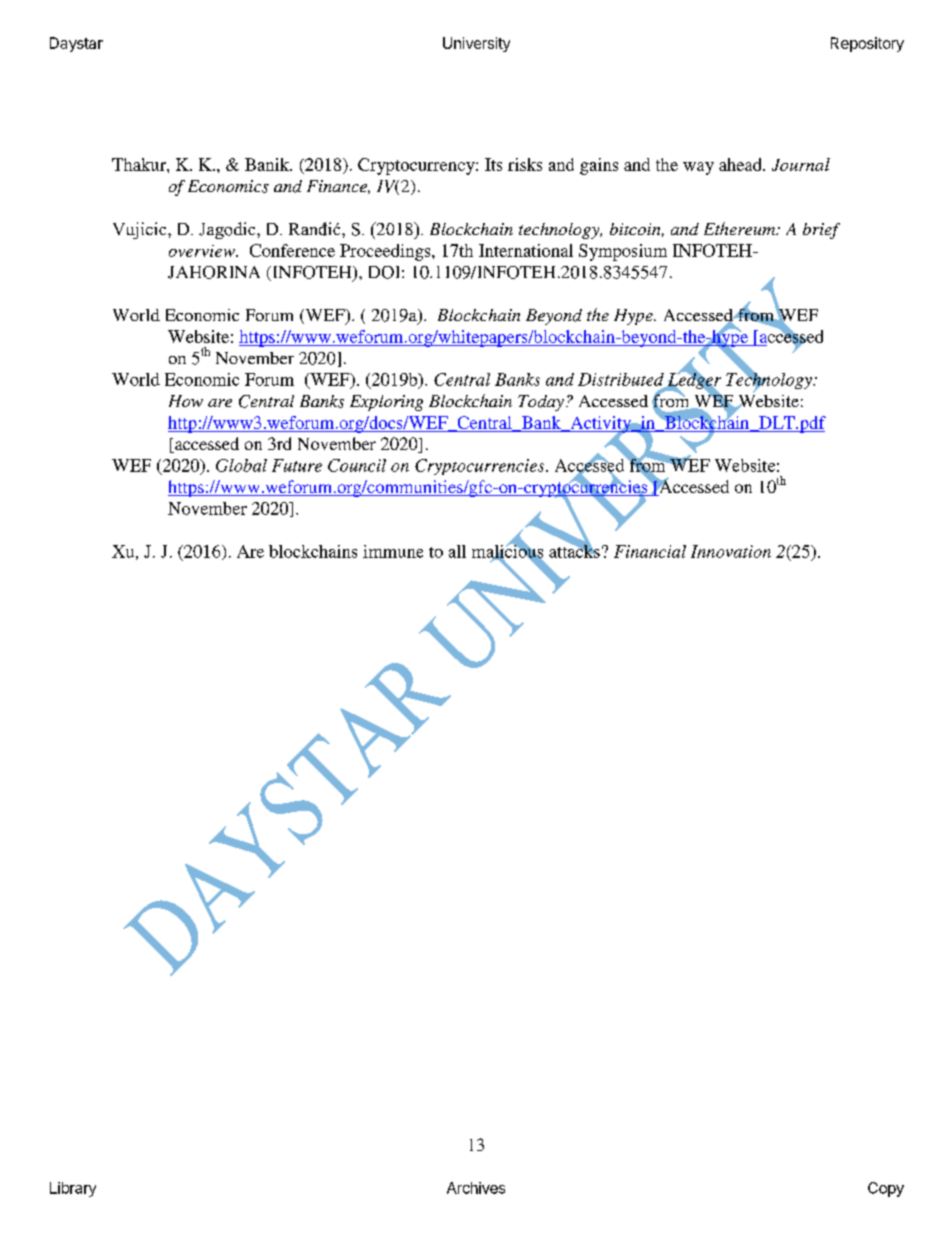 The width and height of the image is (952, 1233). I want to click on immune, so click(393, 551).
